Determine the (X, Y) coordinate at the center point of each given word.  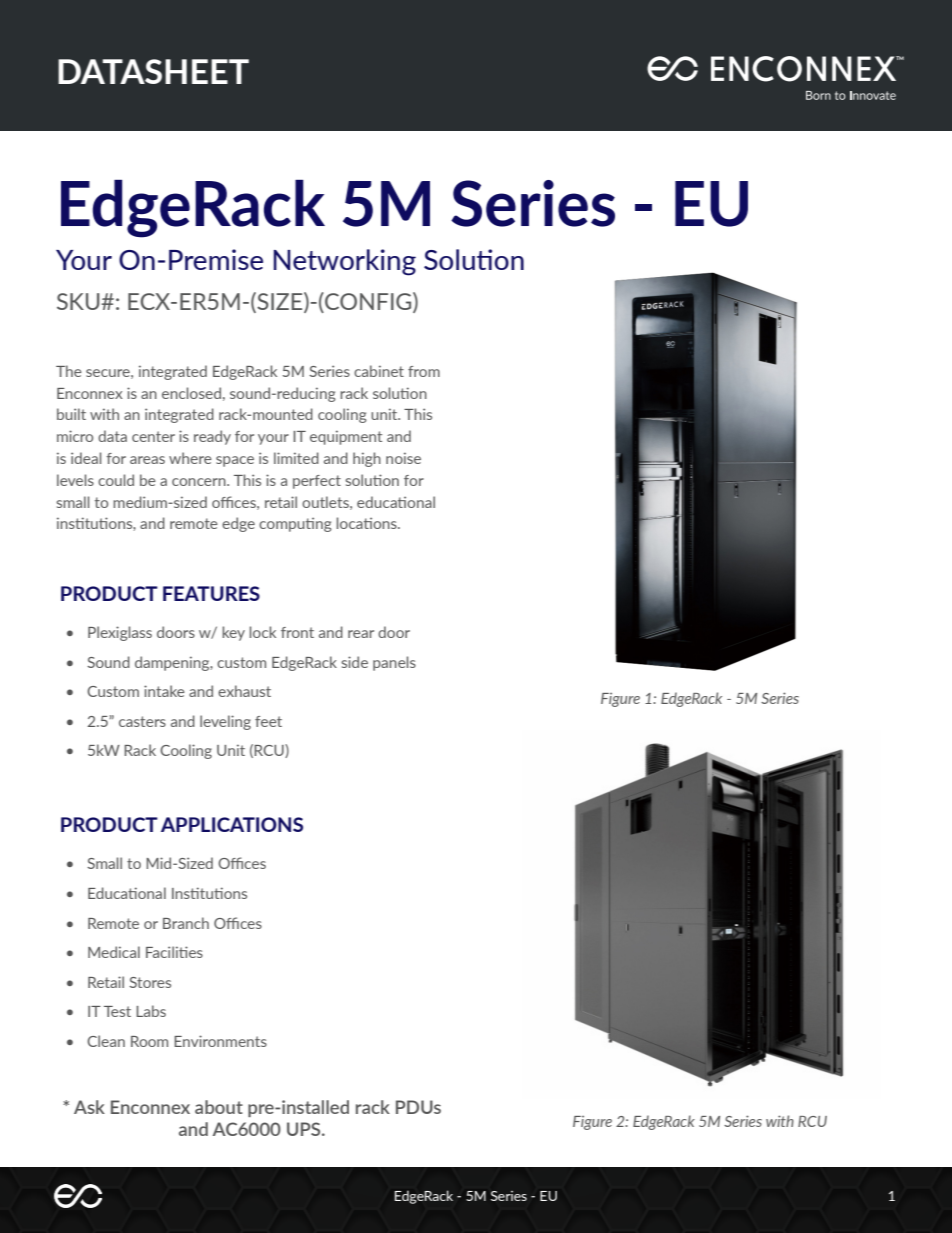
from (424, 371)
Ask (89, 1107)
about (219, 1107)
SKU (79, 301)
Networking (345, 262)
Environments (220, 1041)
